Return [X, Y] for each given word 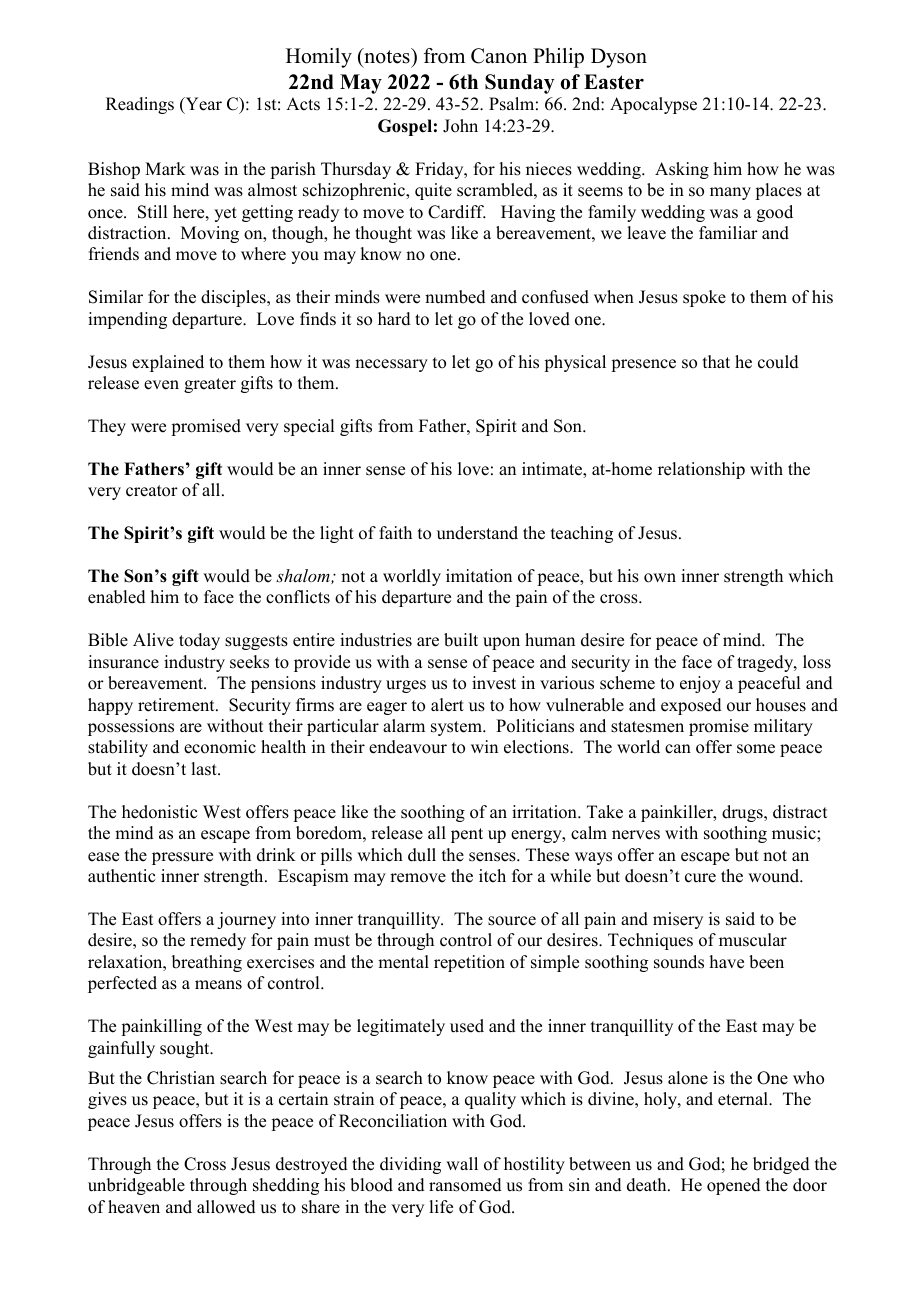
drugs [743, 813]
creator [152, 491]
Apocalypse [653, 105]
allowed [226, 1207]
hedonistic [159, 812]
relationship [701, 470]
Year [202, 105]
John [460, 126]
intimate [553, 469]
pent [467, 835]
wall [462, 1163]
